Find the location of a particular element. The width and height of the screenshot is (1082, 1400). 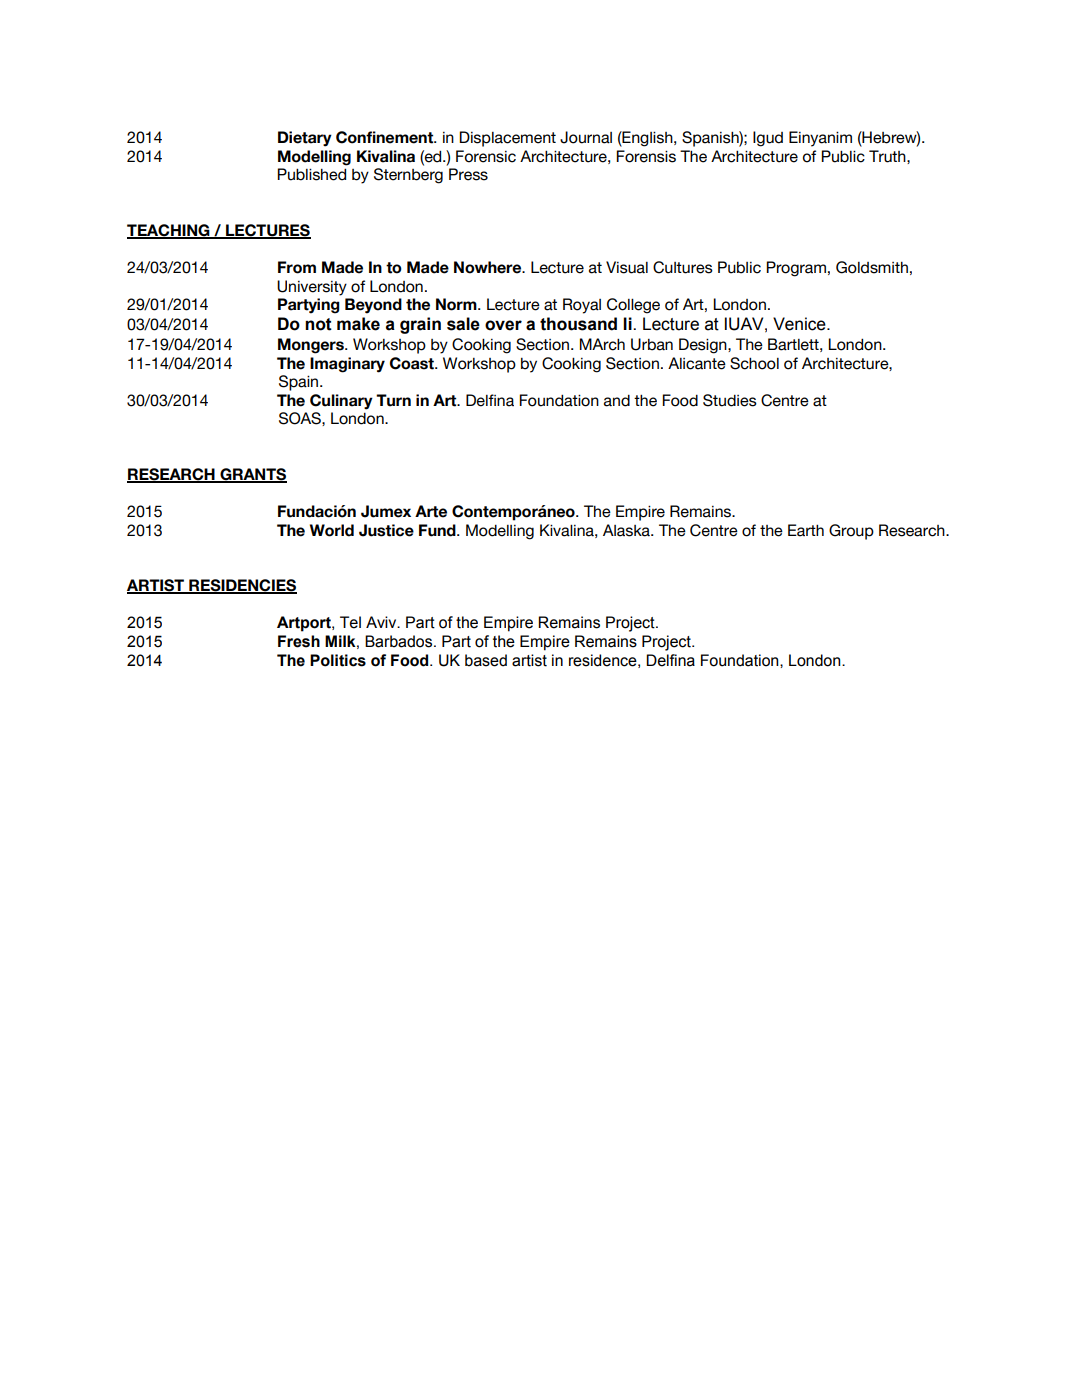

World is located at coordinates (332, 530).
